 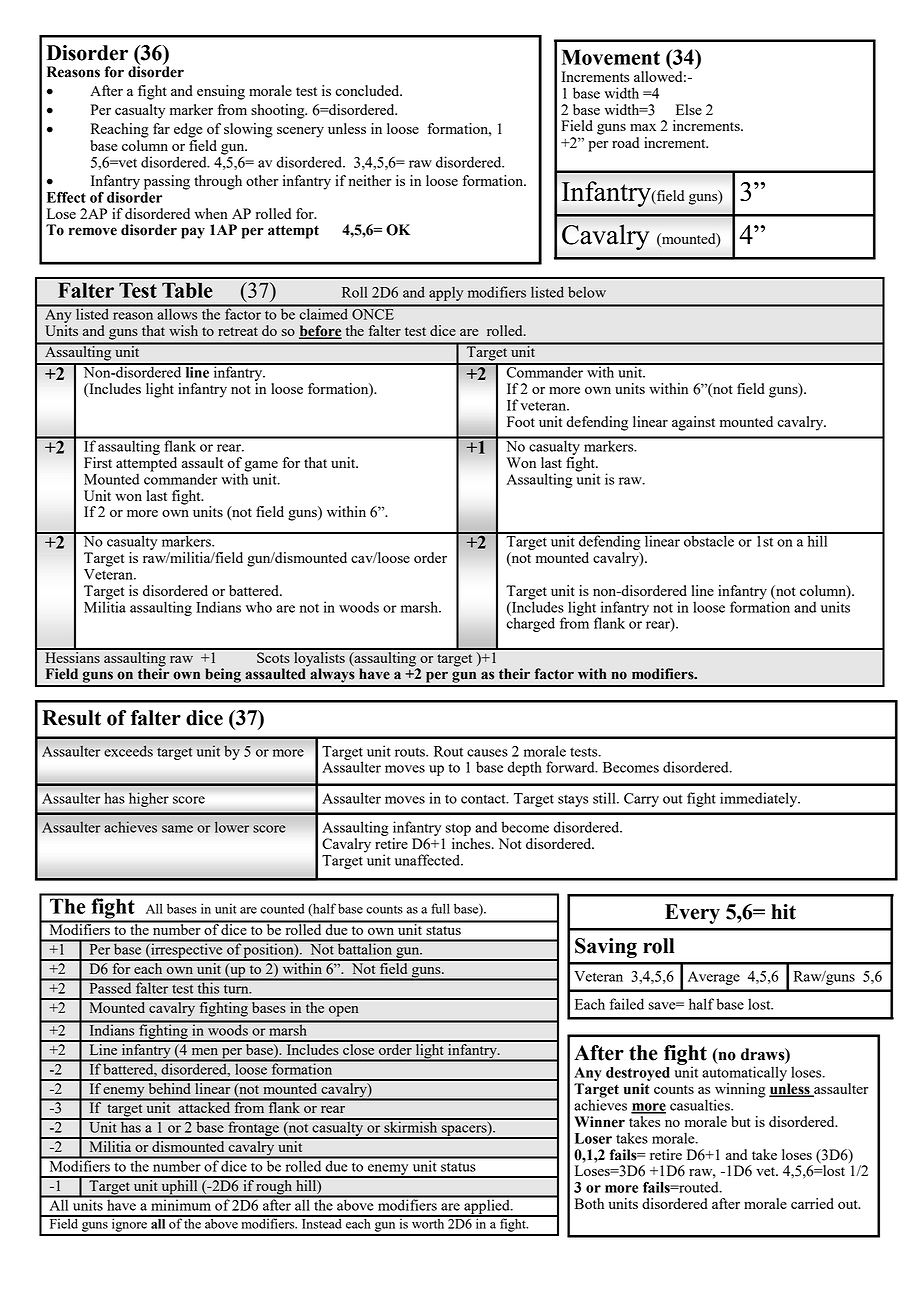 I want to click on worth, so click(x=428, y=1222).
